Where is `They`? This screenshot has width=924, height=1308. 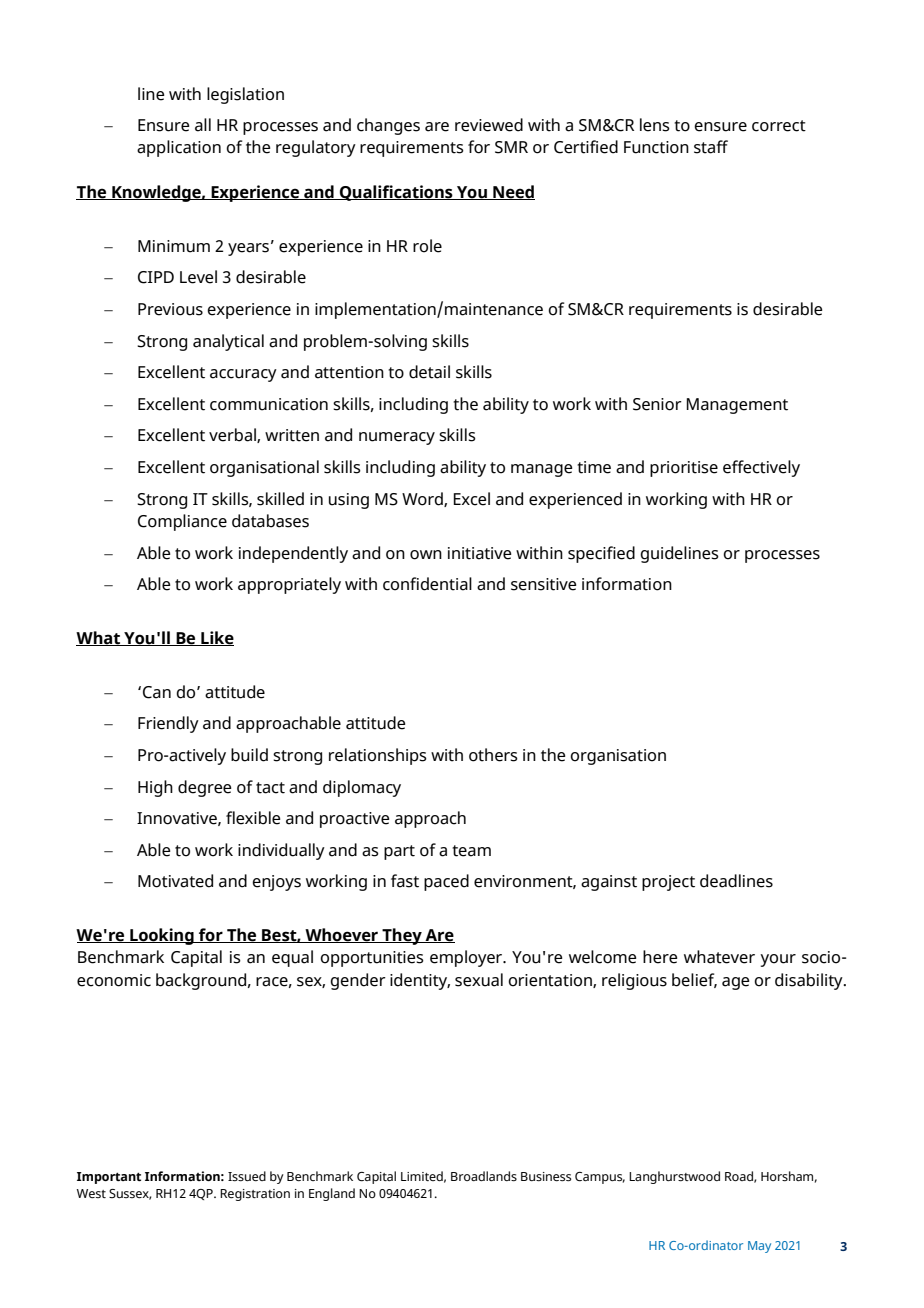 They is located at coordinates (402, 936).
